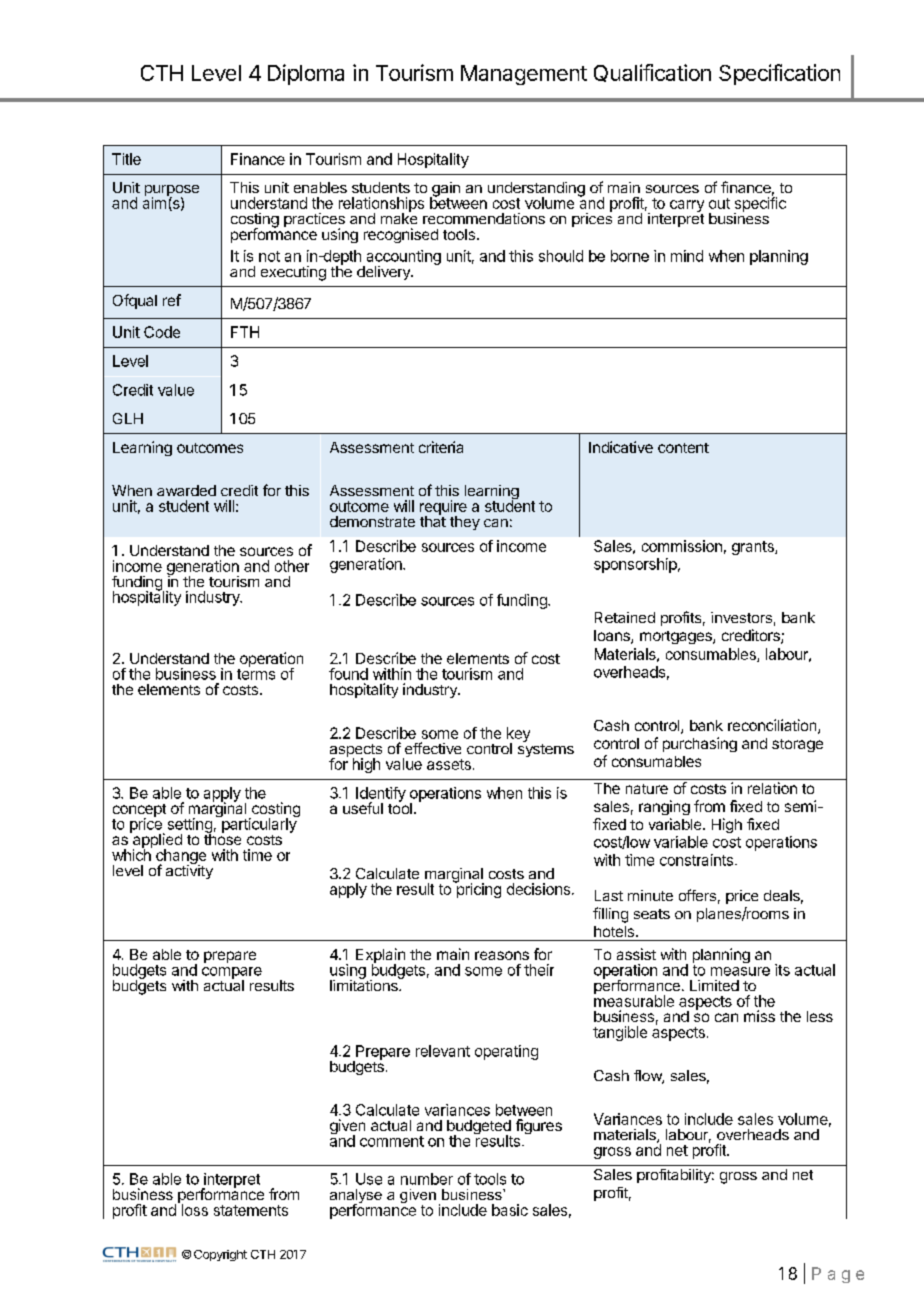 Image resolution: width=924 pixels, height=1308 pixels. What do you see at coordinates (740, 971) in the screenshot?
I see `measure` at bounding box center [740, 971].
